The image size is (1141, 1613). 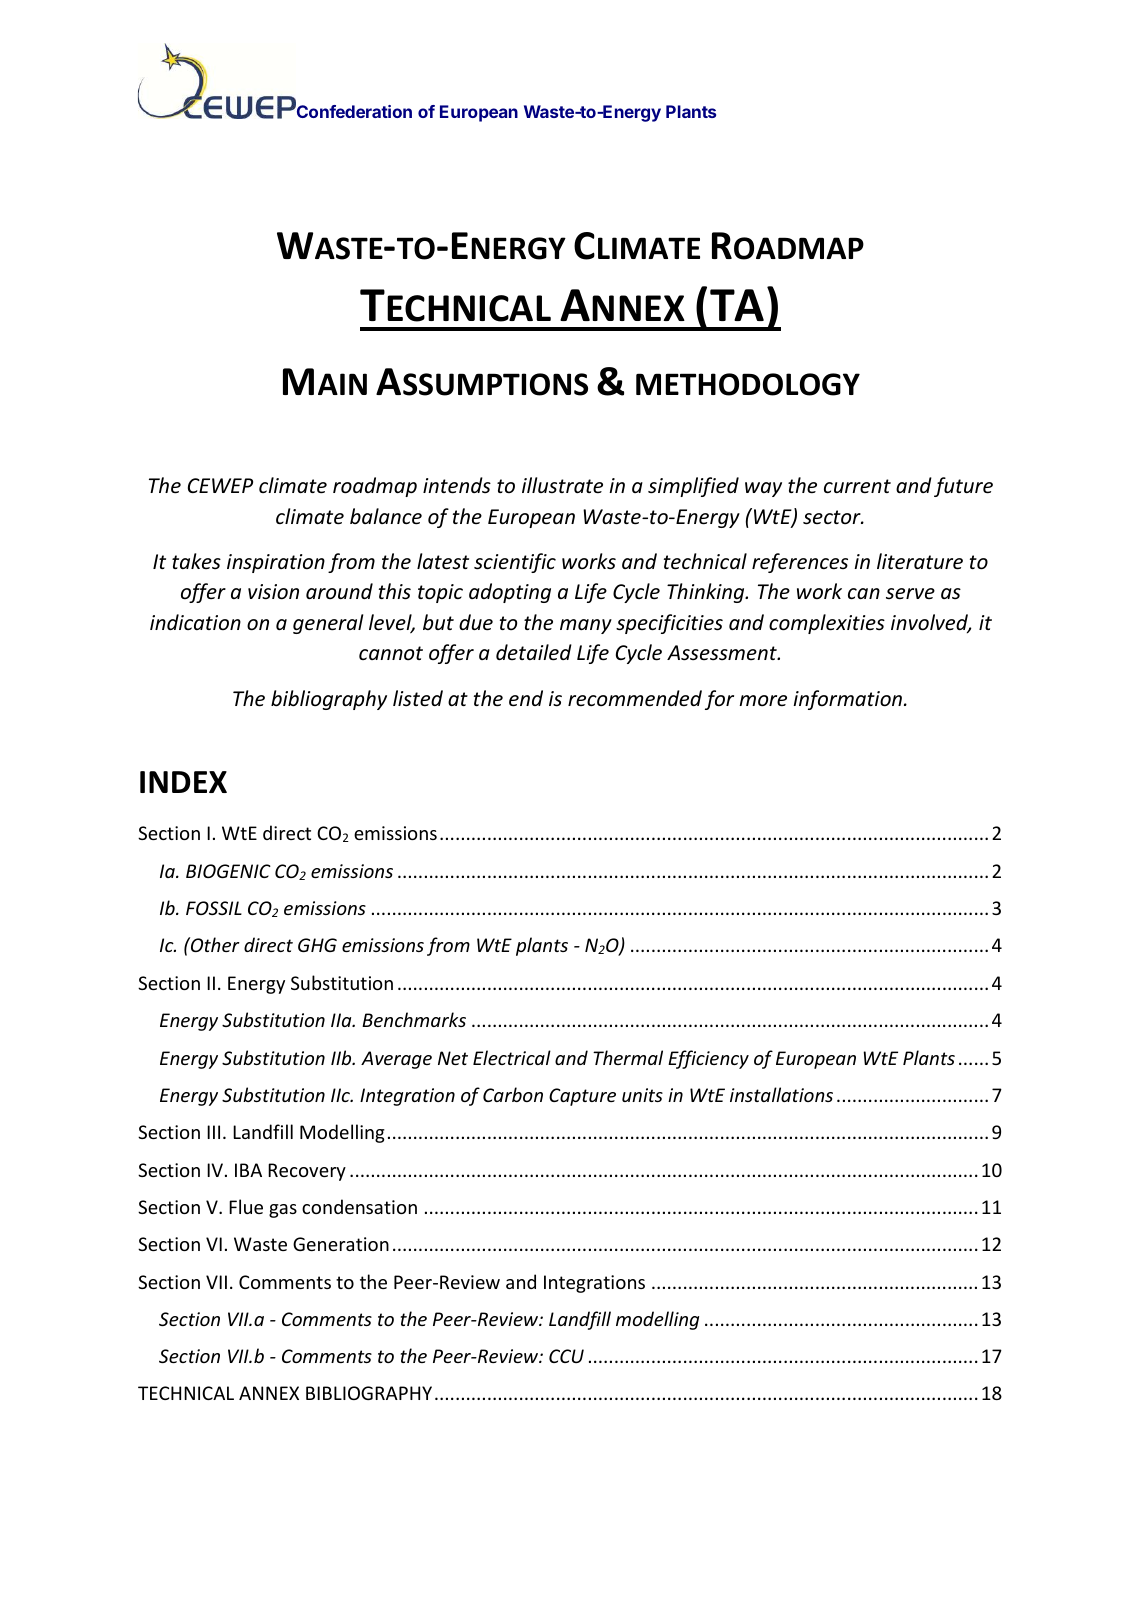 What do you see at coordinates (183, 782) in the screenshot?
I see `INDEX` at bounding box center [183, 782].
